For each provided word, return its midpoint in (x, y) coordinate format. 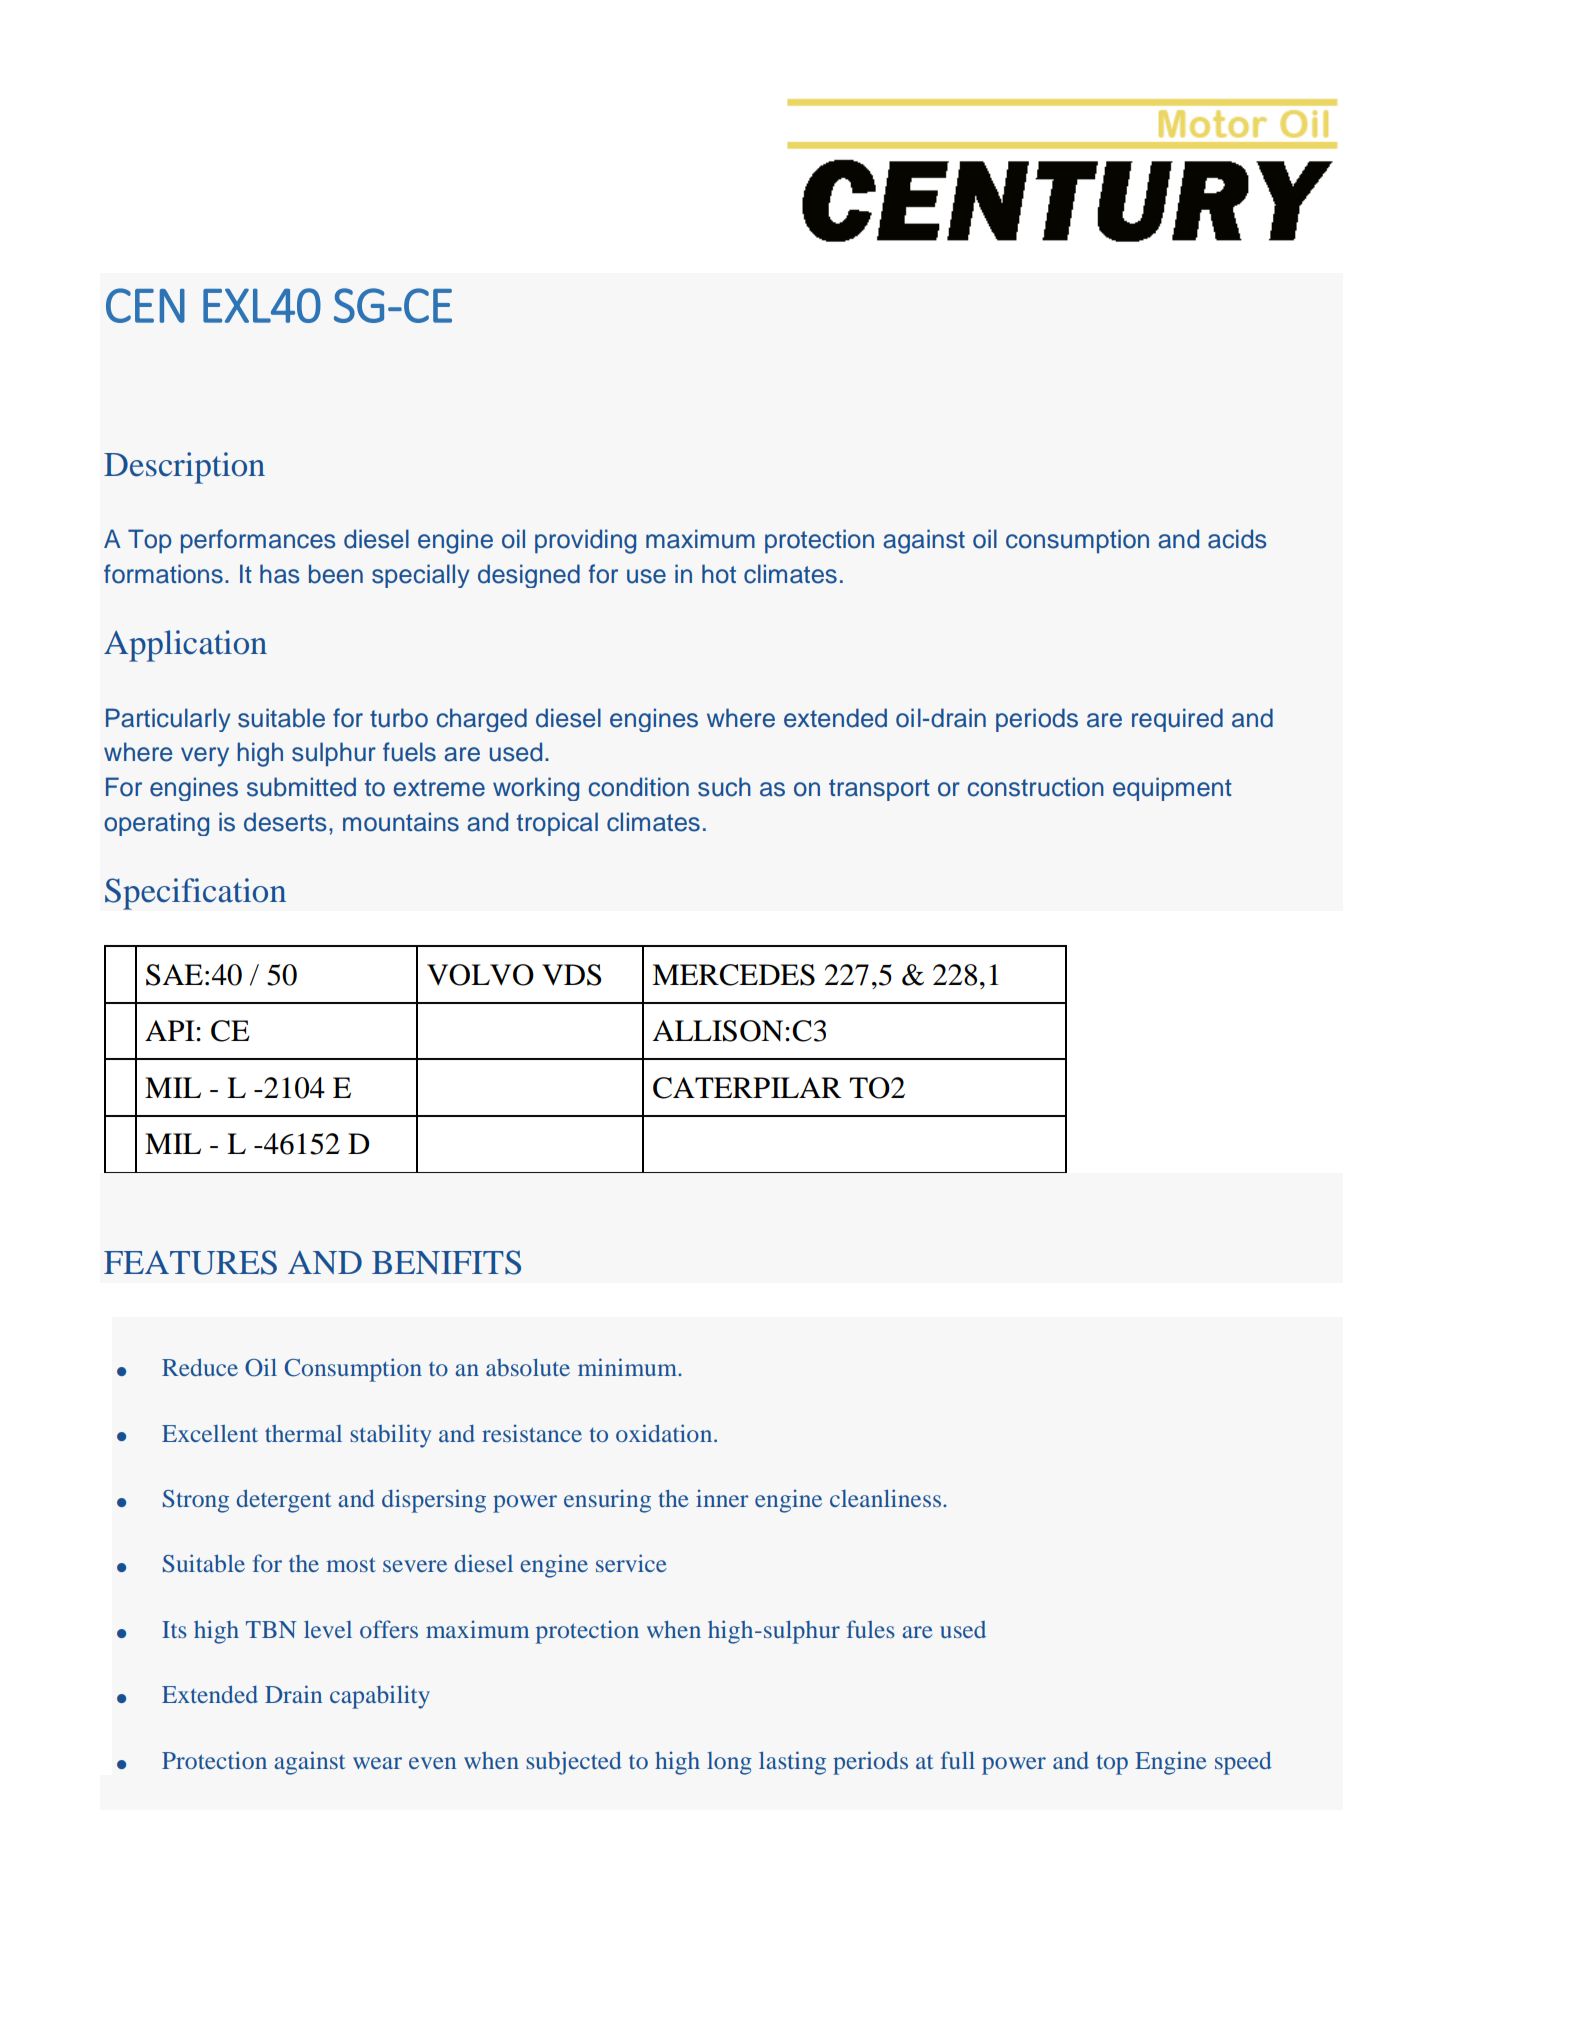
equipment (1172, 789)
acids (1237, 539)
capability (380, 1697)
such (724, 787)
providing (585, 541)
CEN (145, 305)
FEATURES (190, 1262)
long (729, 1763)
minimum (628, 1367)
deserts (285, 822)
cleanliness (885, 1498)
